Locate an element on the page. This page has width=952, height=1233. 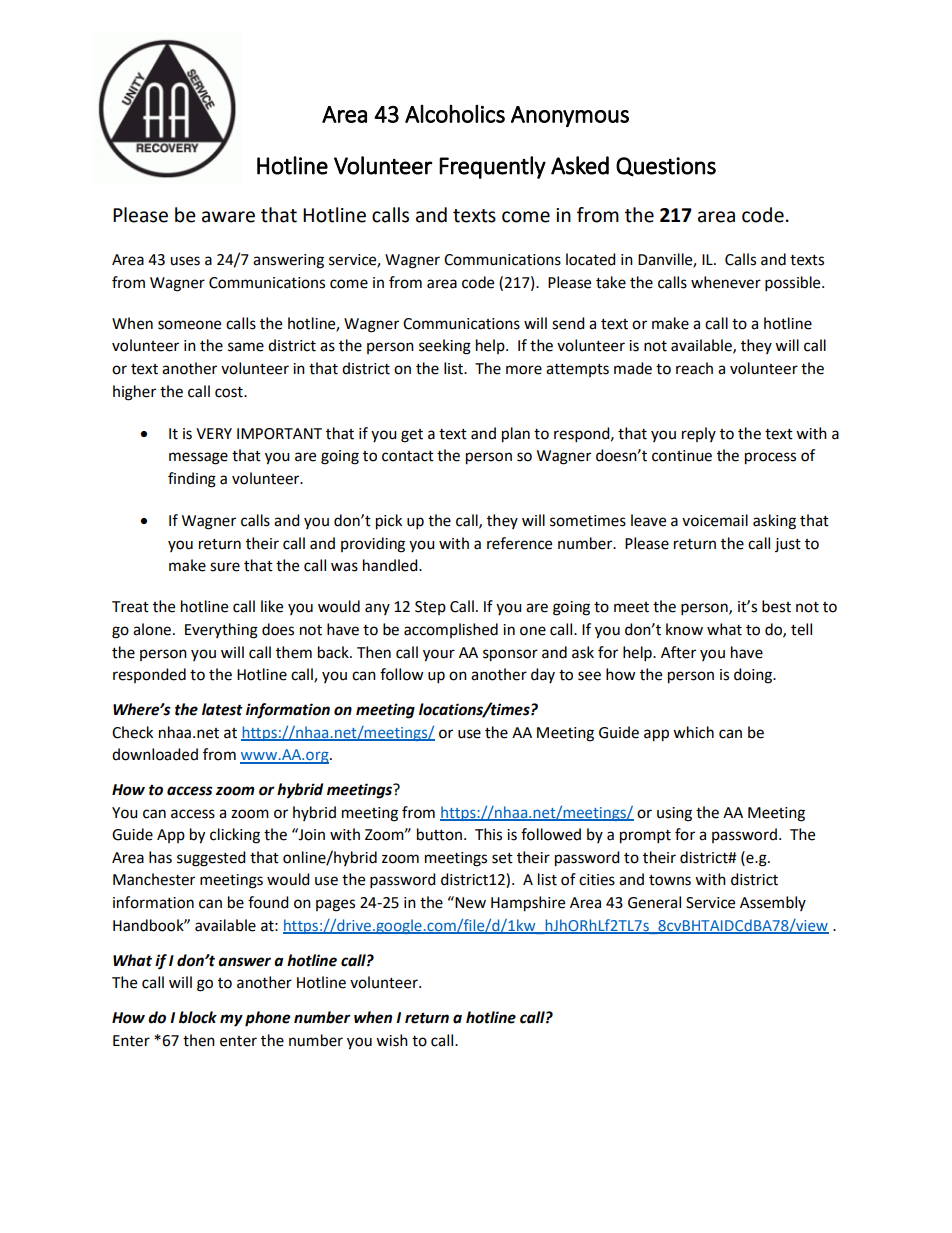
block is located at coordinates (198, 1017).
